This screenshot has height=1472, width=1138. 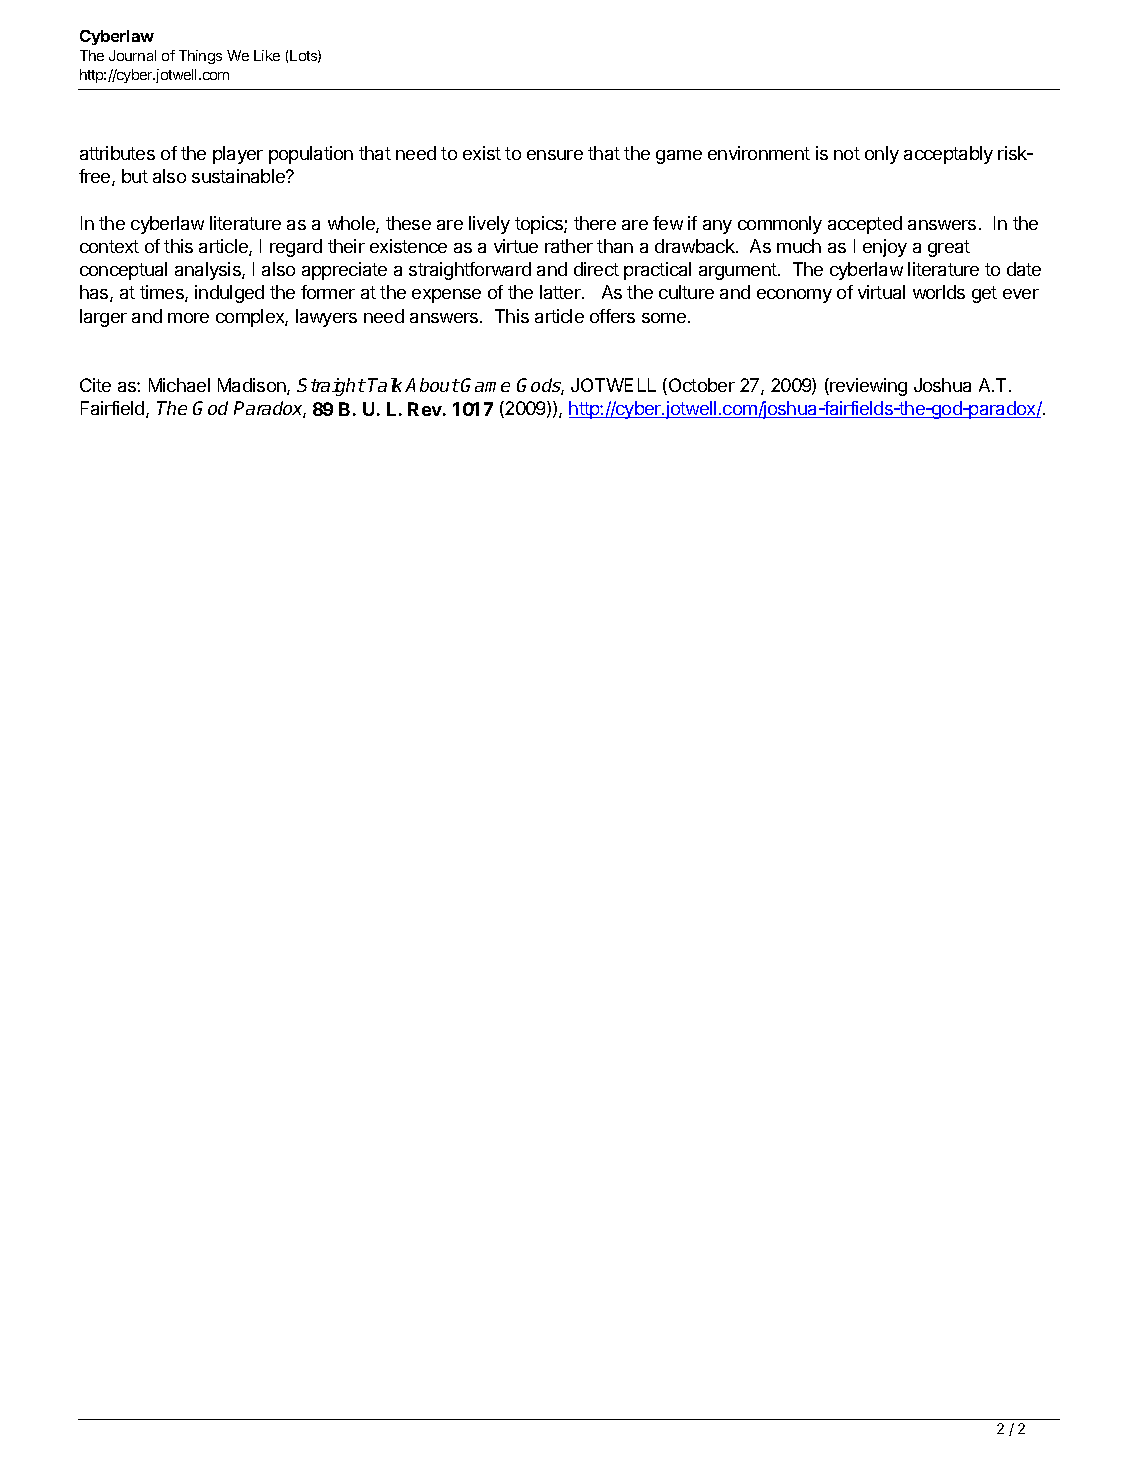 I want to click on not, so click(x=847, y=153).
